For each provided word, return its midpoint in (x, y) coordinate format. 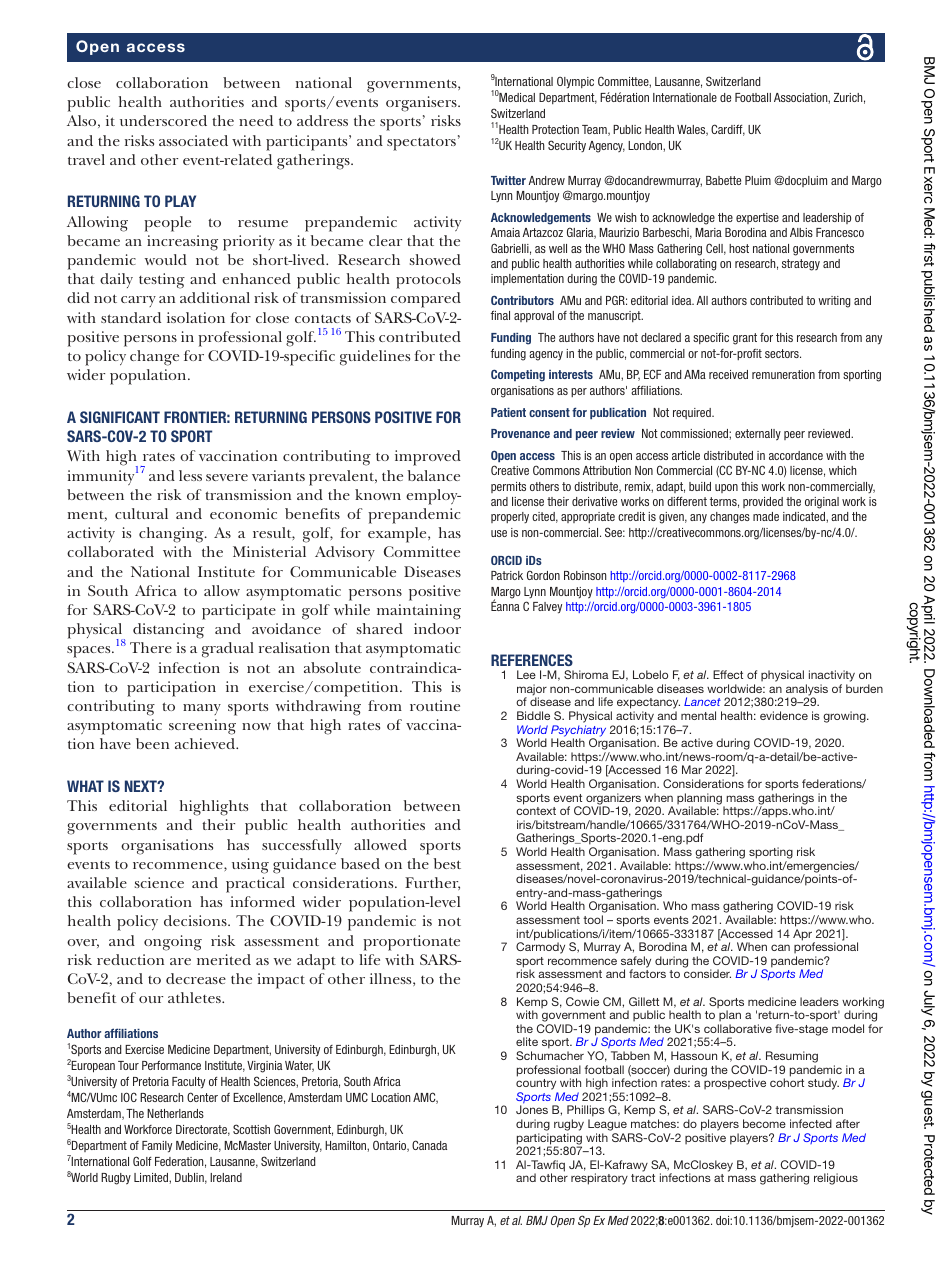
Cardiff (728, 130)
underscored (163, 120)
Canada (429, 1145)
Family (157, 1147)
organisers (422, 104)
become (764, 1123)
